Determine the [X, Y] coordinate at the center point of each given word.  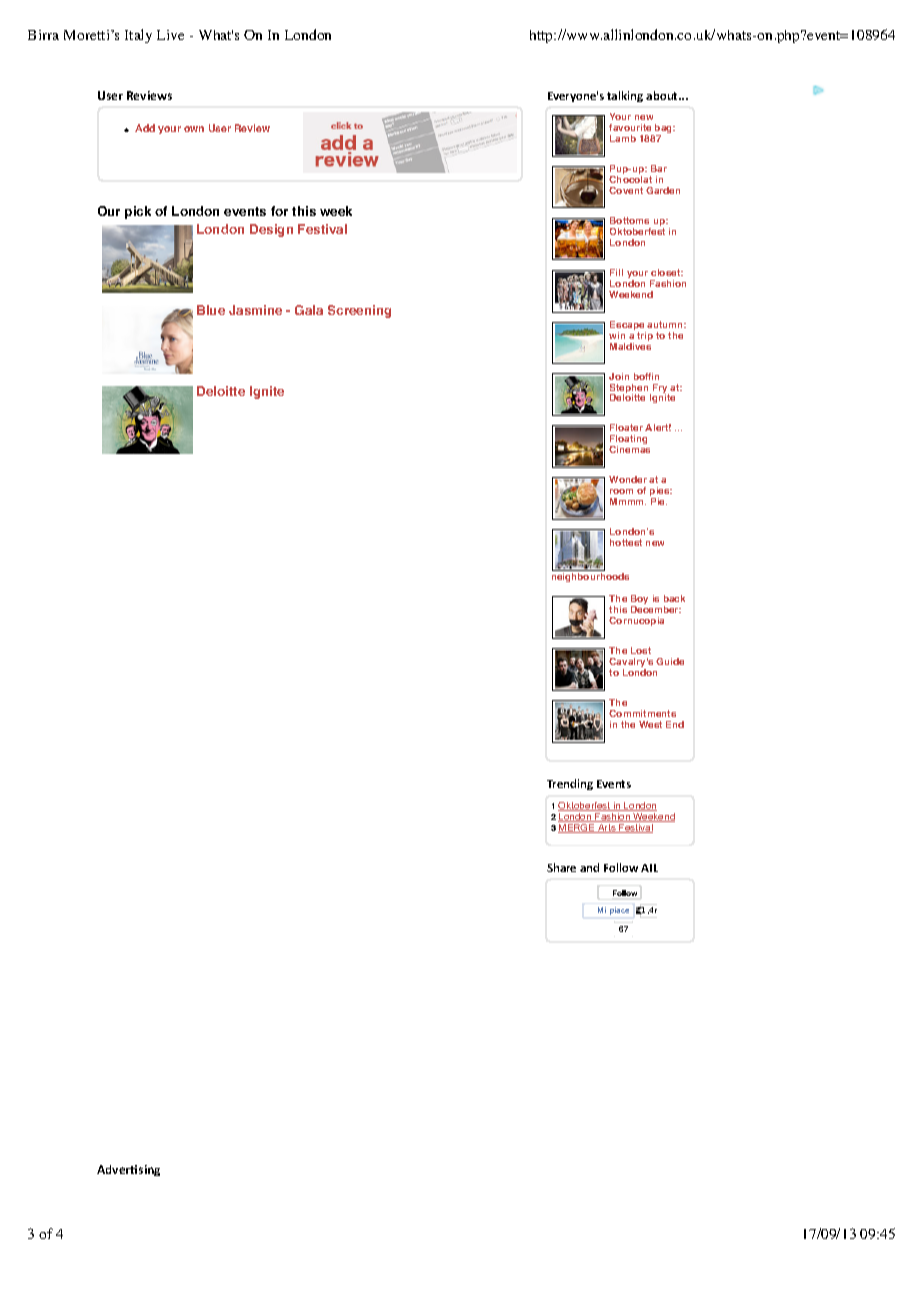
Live [170, 35]
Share [561, 867]
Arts [607, 828]
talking [625, 96]
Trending [570, 784]
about [663, 95]
